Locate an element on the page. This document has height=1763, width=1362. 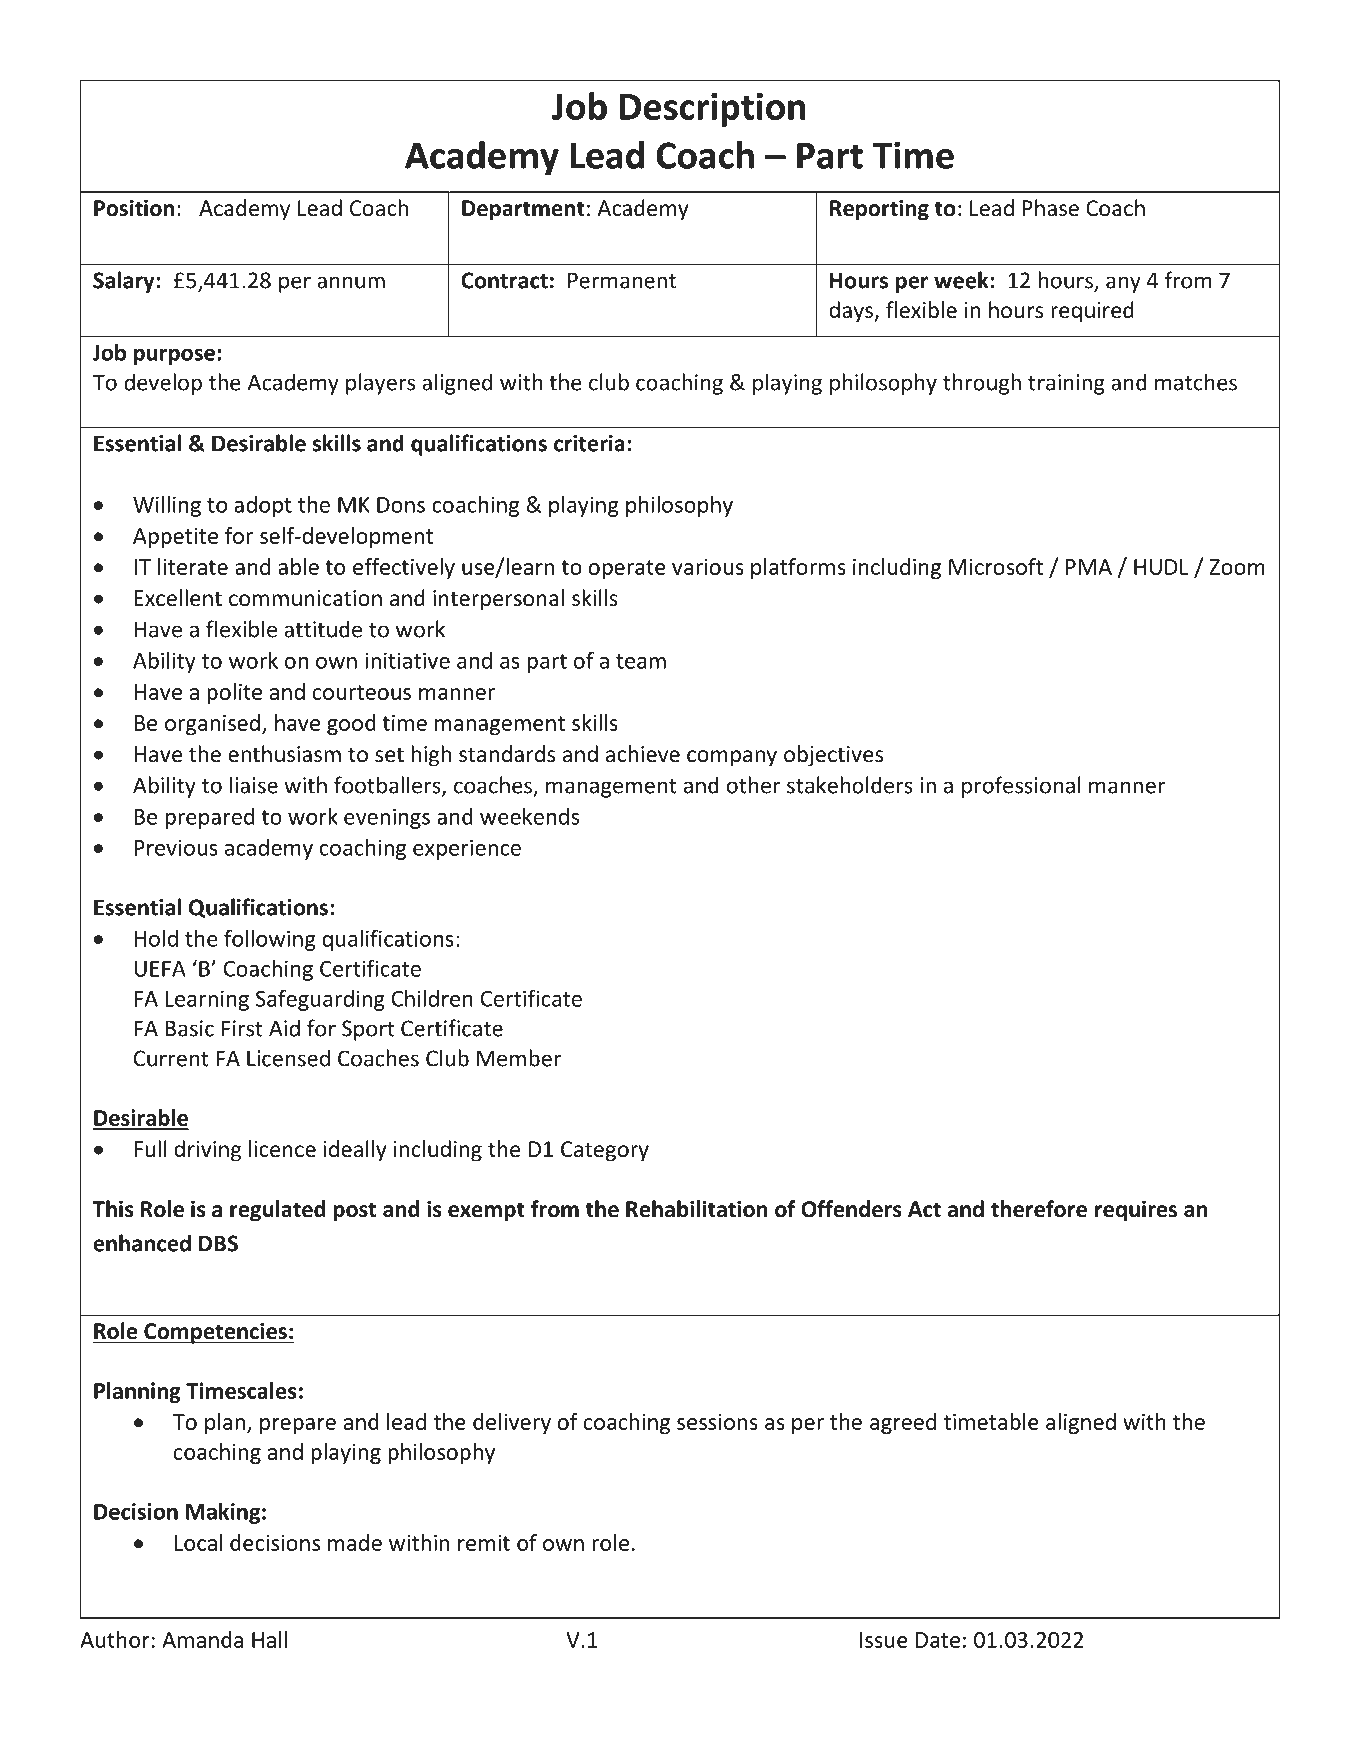
remit is located at coordinates (484, 1543).
